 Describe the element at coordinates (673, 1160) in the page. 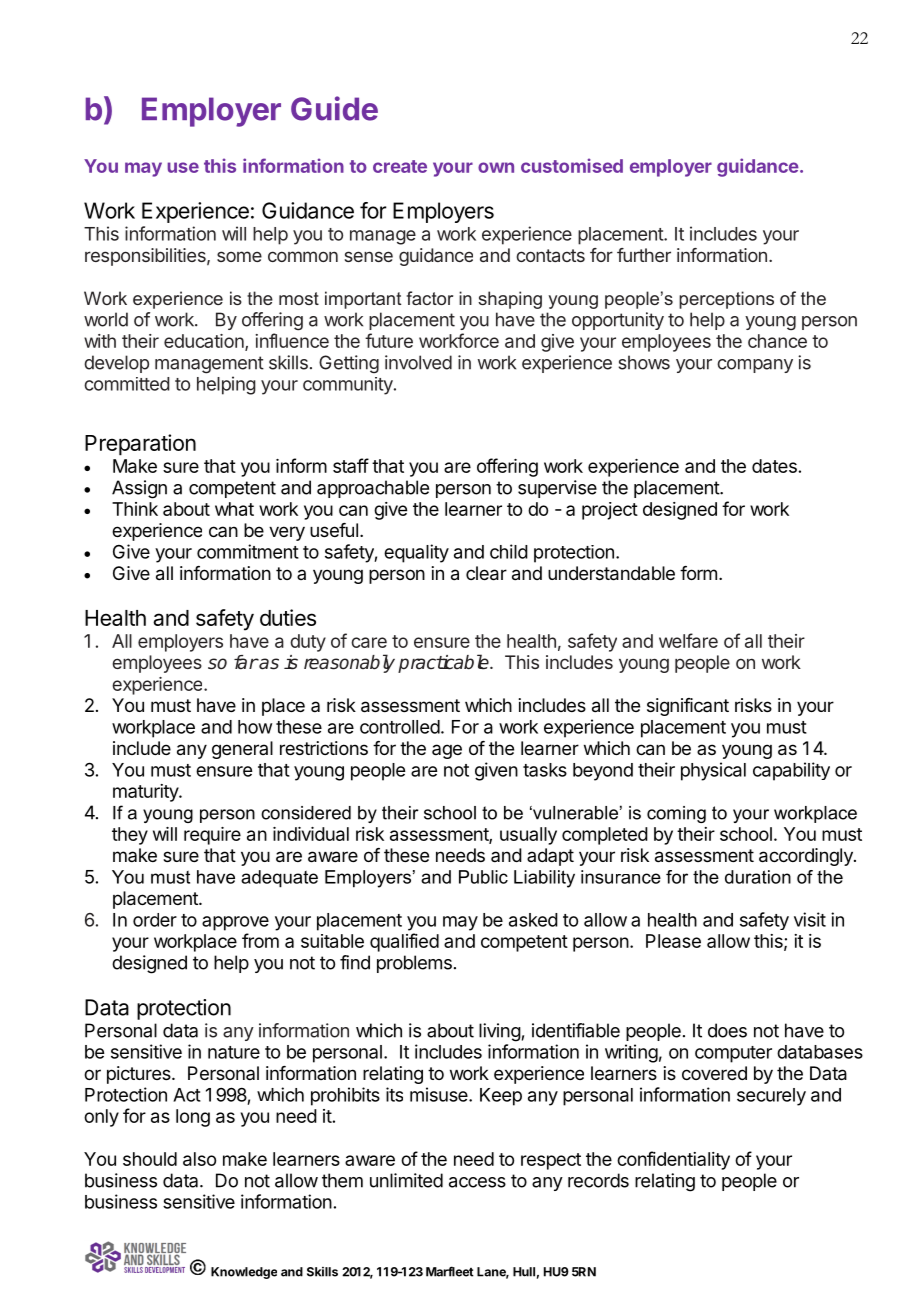

I see `confidentiality` at that location.
